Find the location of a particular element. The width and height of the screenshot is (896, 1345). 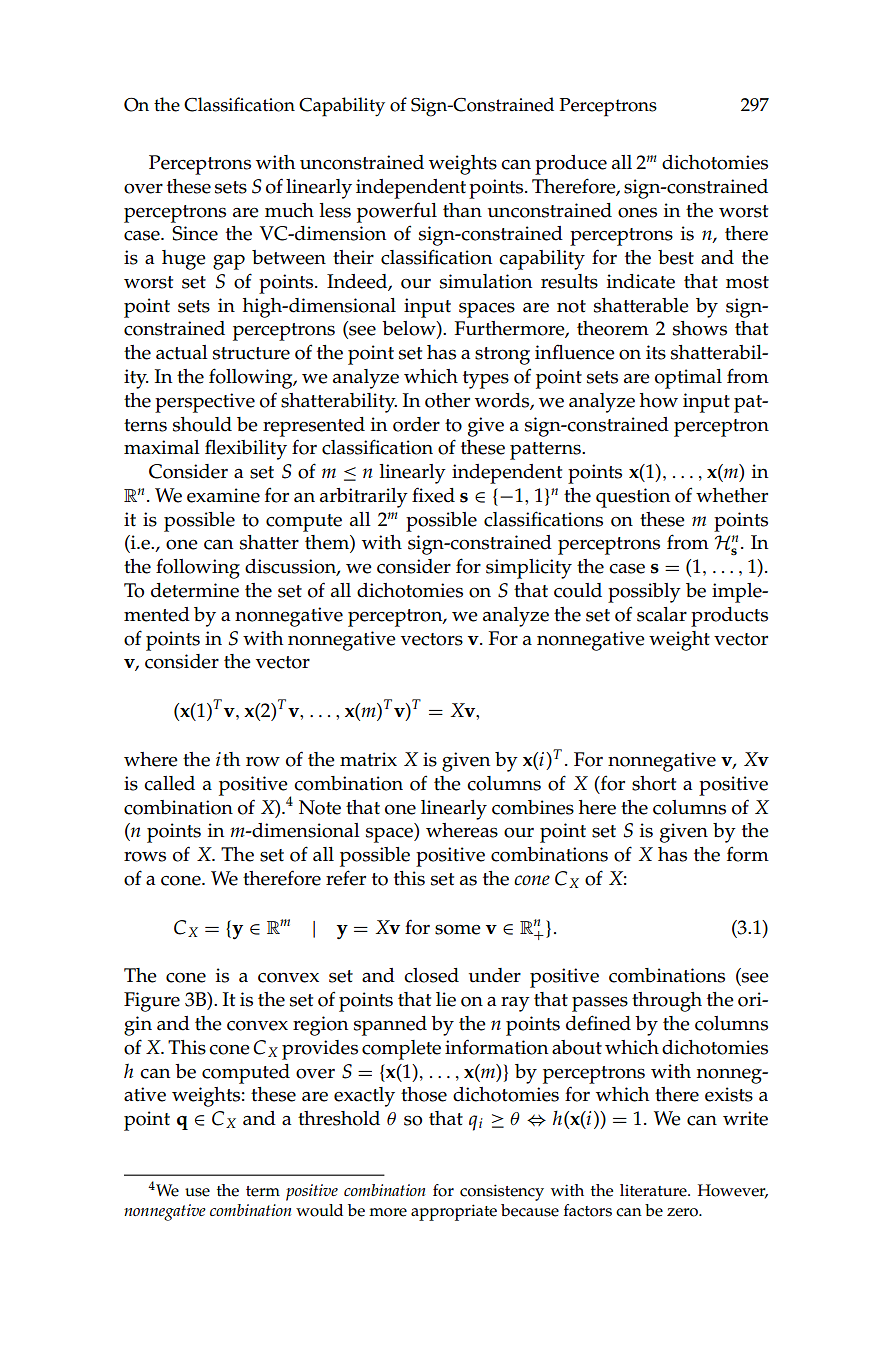

would is located at coordinates (319, 1210).
